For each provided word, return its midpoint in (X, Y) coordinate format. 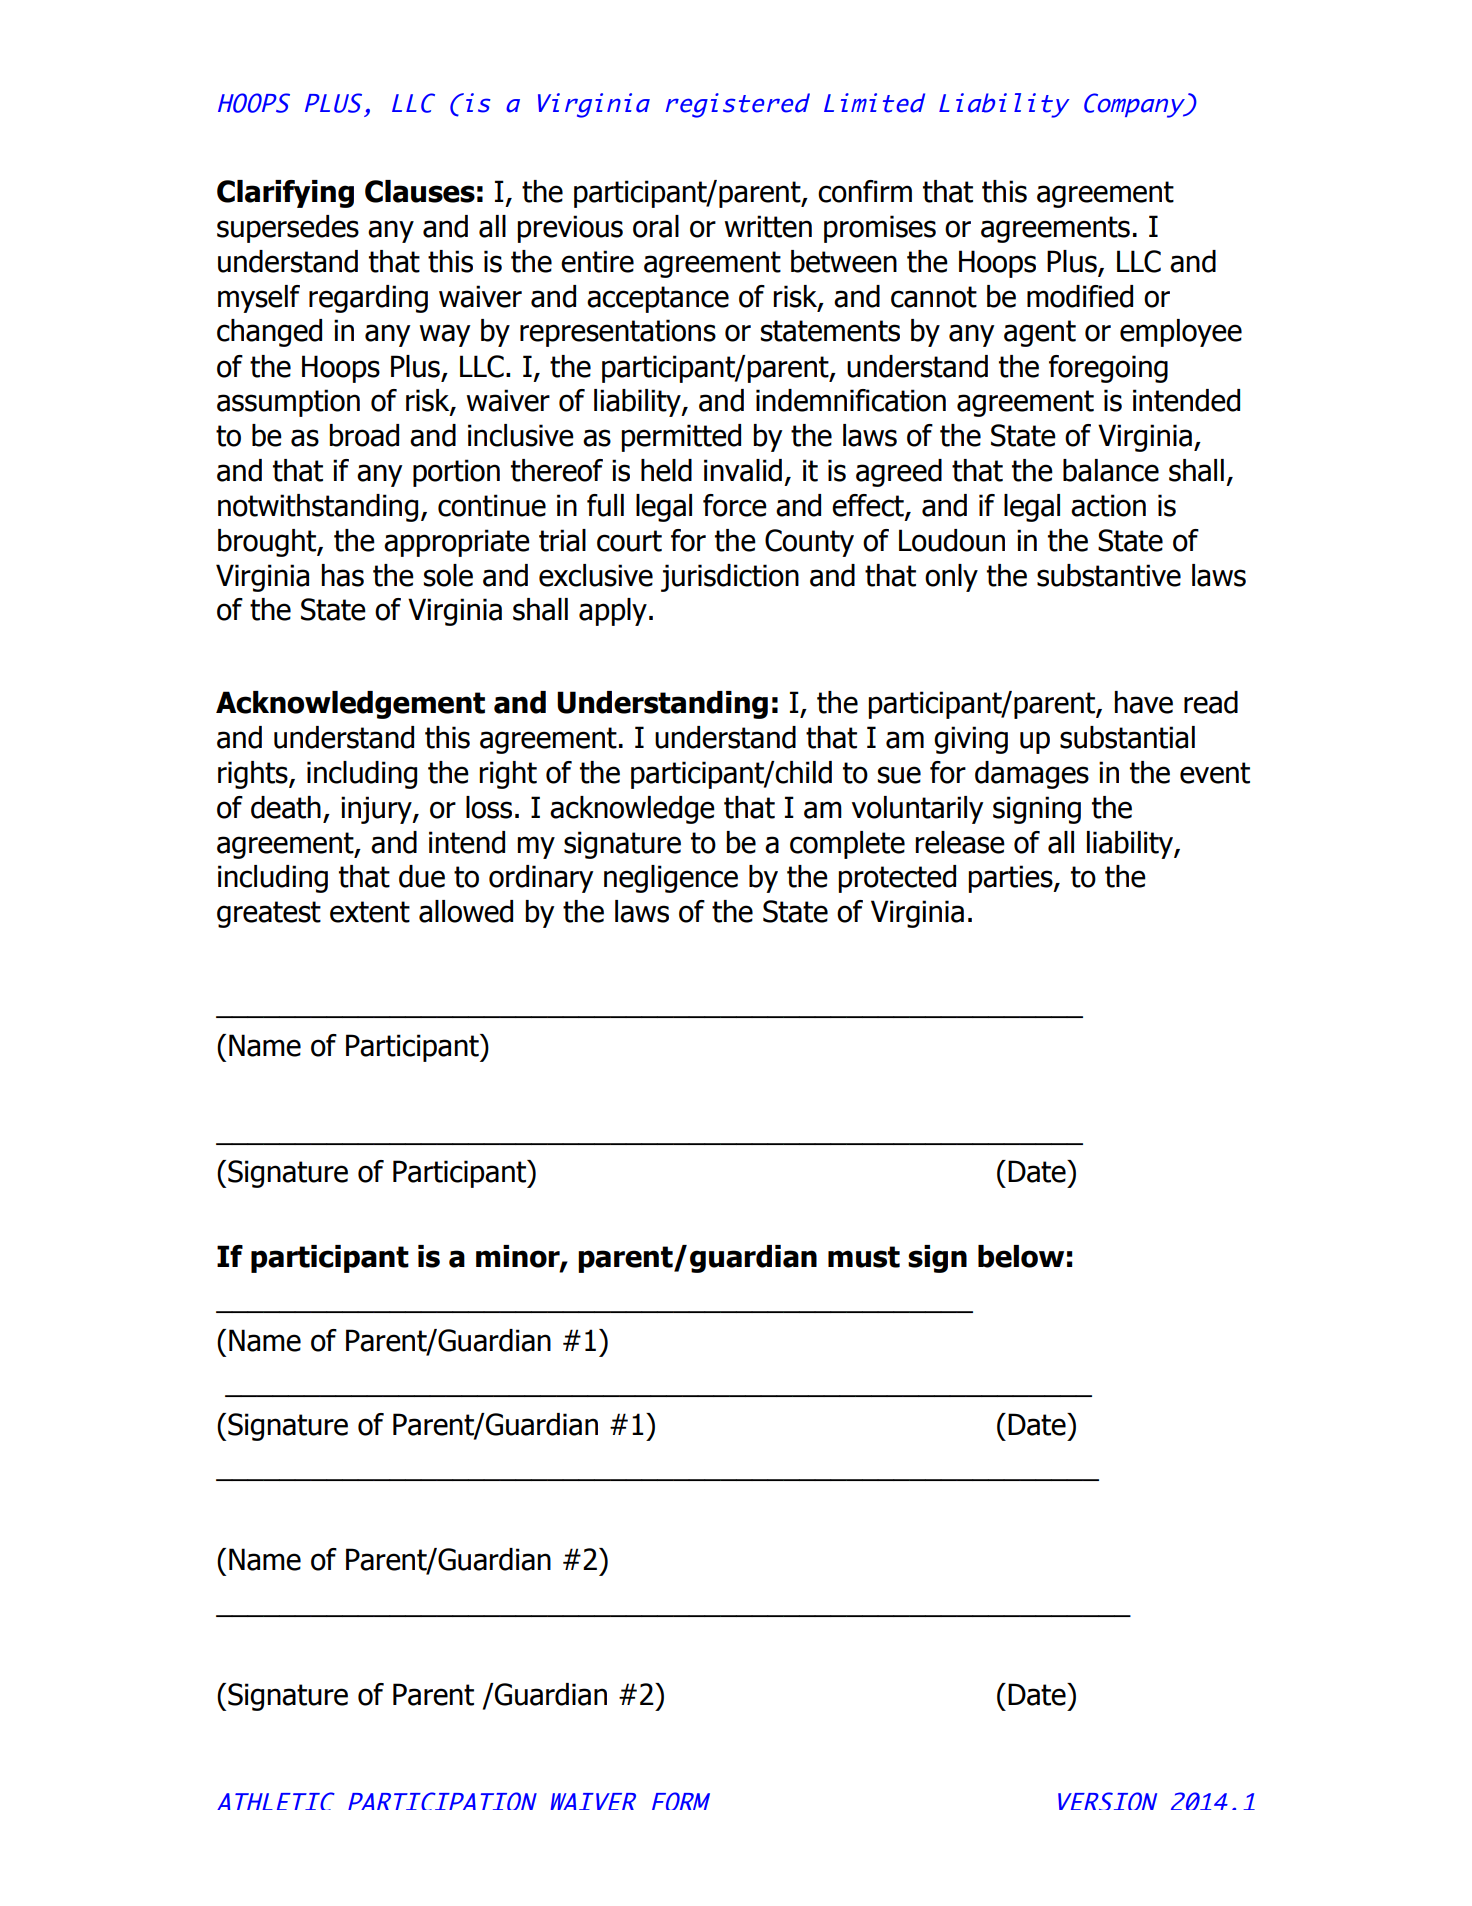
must (864, 1257)
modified (1080, 296)
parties (1011, 879)
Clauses (420, 191)
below (1021, 1256)
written (768, 226)
